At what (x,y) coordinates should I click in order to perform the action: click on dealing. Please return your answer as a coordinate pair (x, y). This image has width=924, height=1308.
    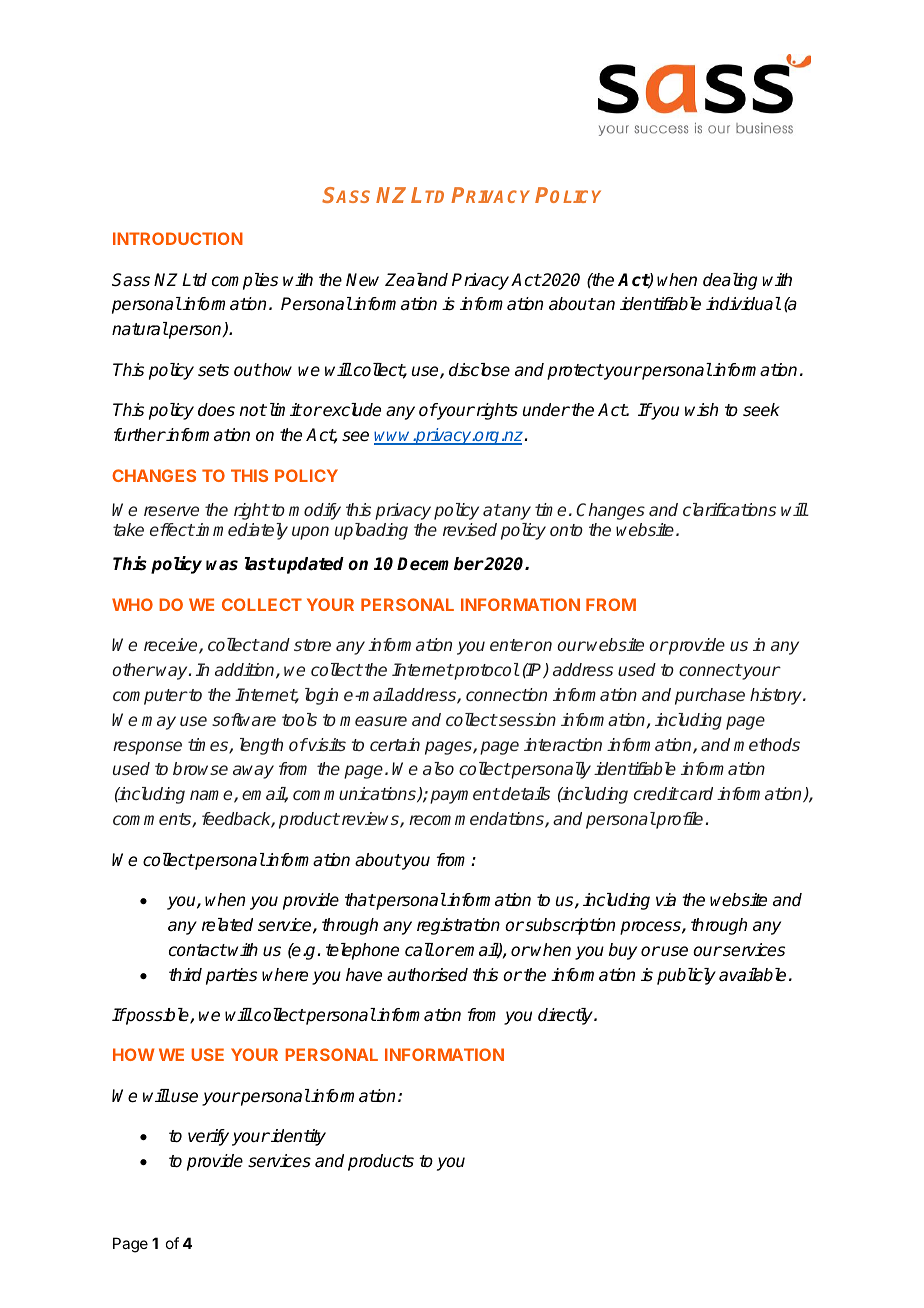
    Looking at the image, I should click on (730, 281).
